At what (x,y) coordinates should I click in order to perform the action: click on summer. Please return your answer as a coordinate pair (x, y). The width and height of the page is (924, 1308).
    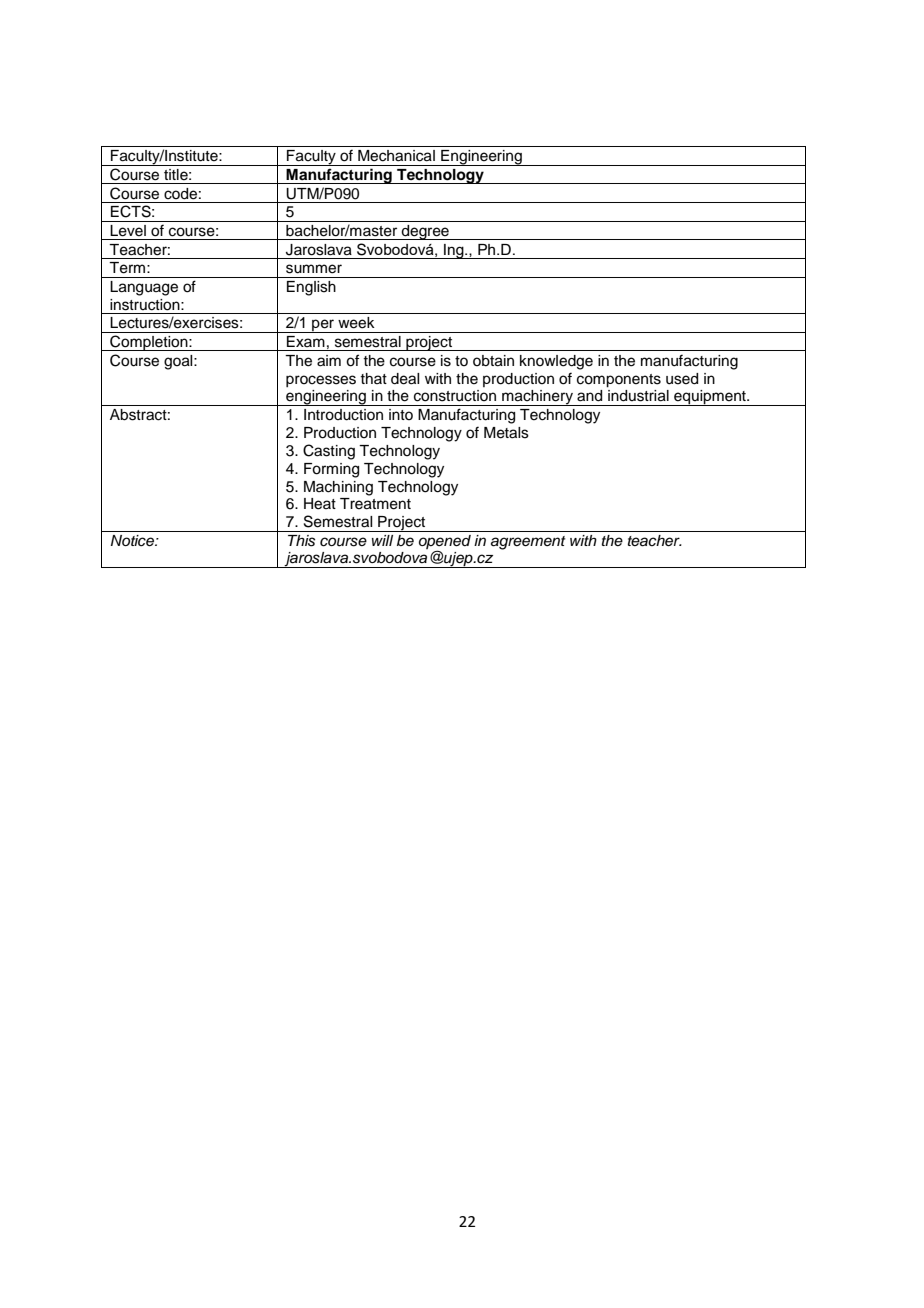
    Looking at the image, I should click on (314, 269).
